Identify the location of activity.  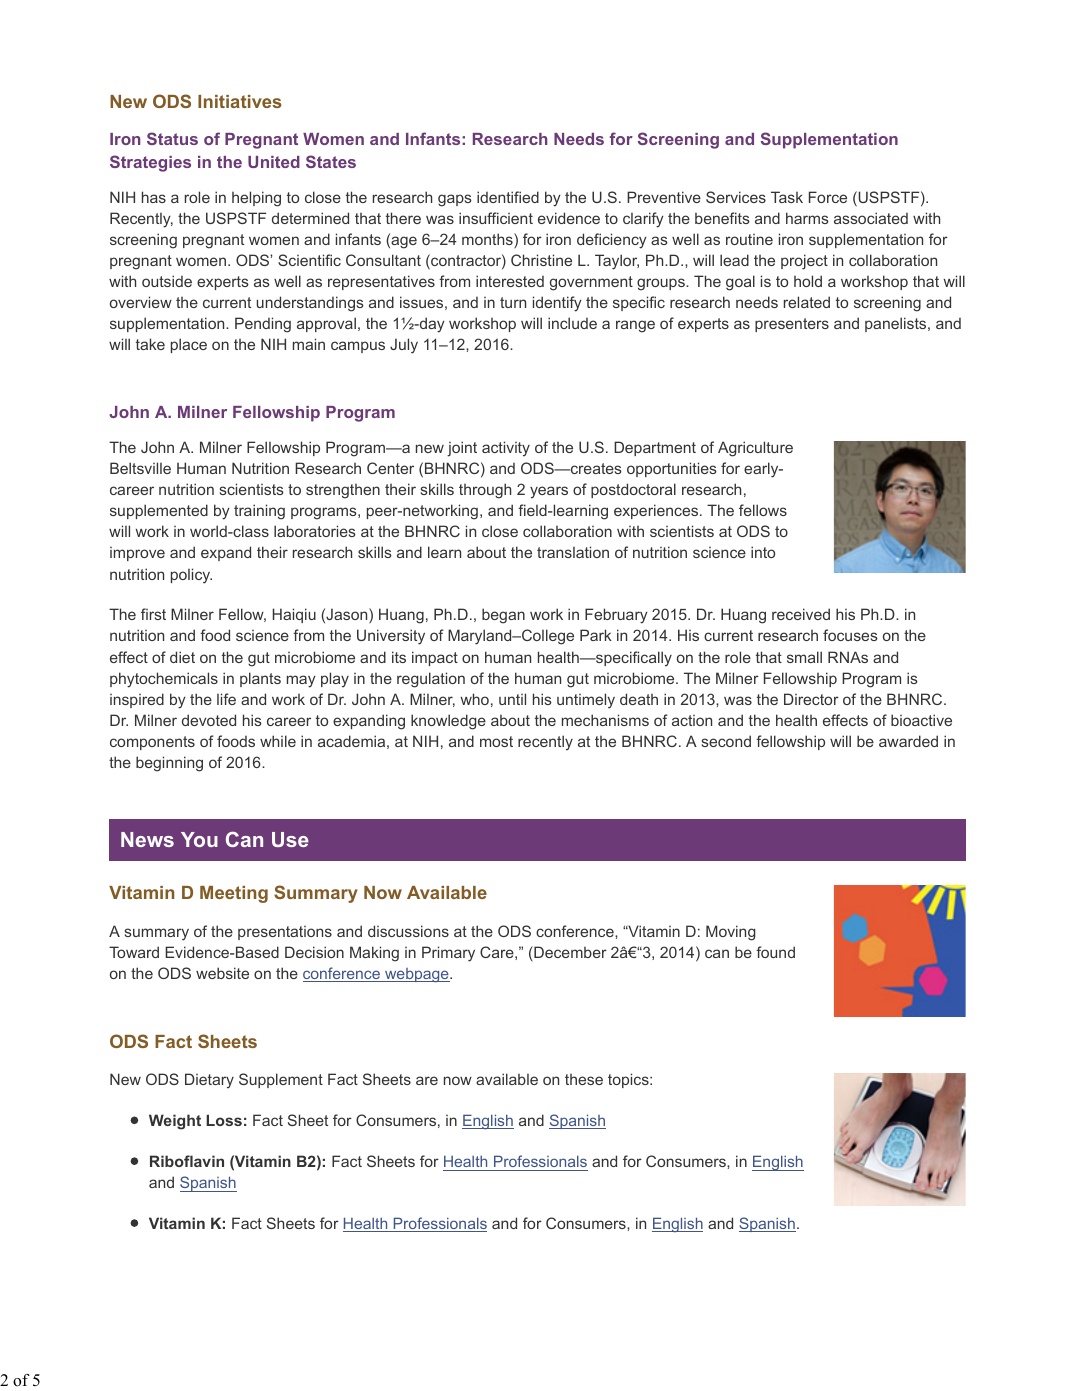
(506, 449).
